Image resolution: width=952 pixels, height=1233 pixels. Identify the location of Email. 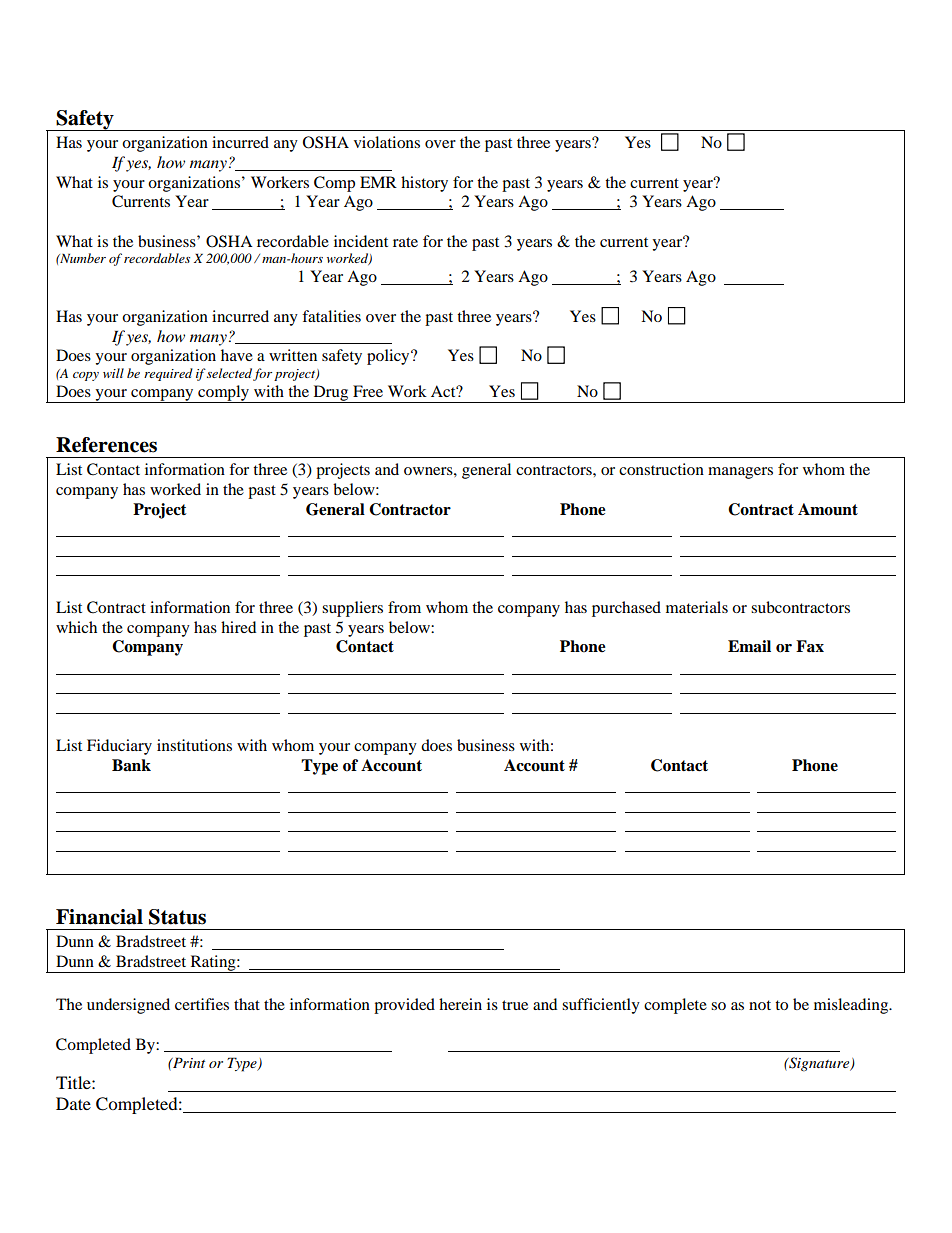
(749, 646).
